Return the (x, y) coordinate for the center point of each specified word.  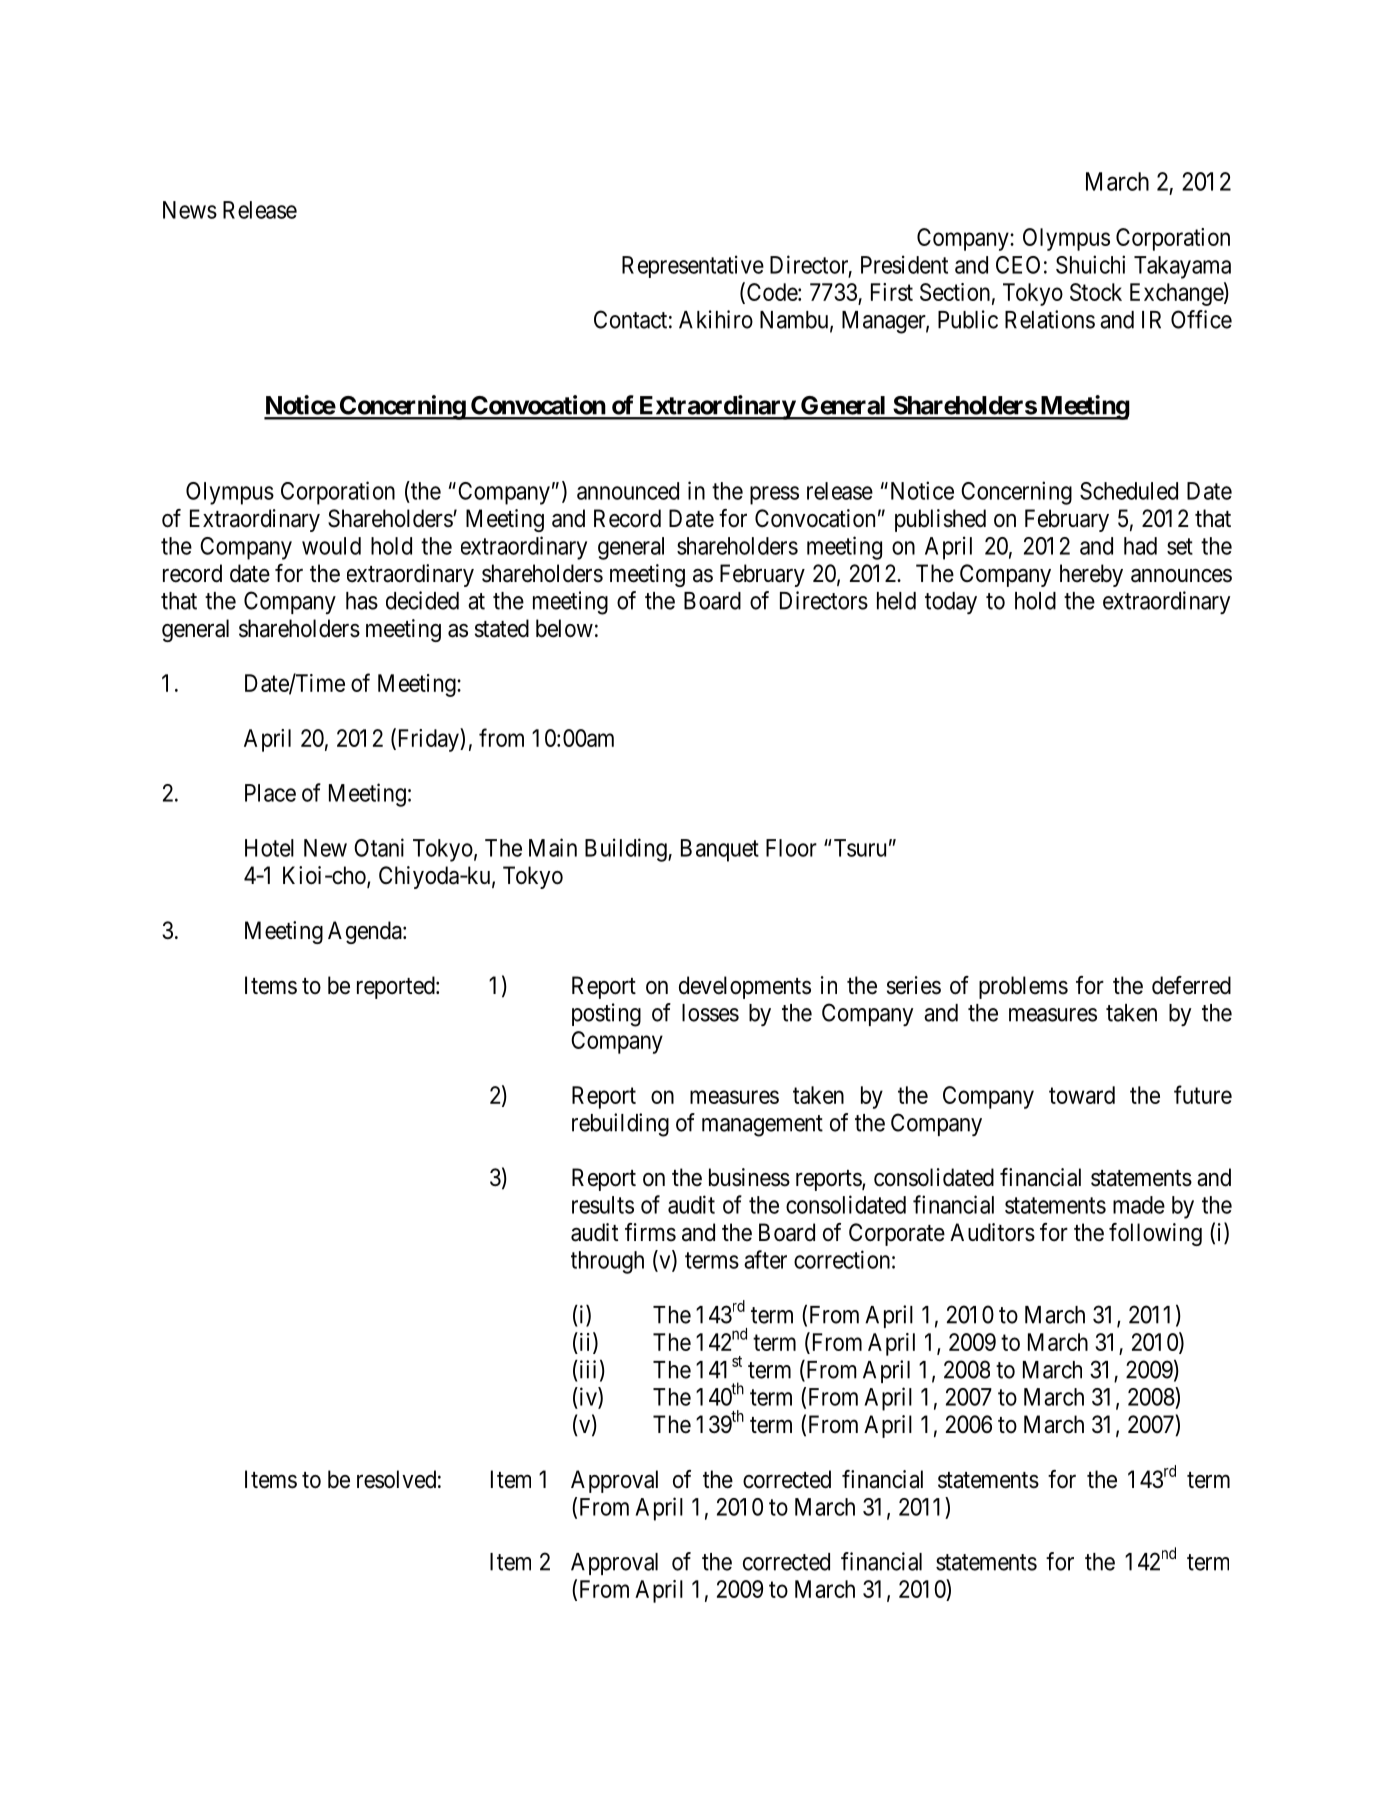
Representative (693, 266)
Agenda (366, 932)
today (951, 603)
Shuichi (1090, 264)
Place (270, 793)
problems (1023, 987)
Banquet (720, 850)
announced (628, 491)
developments (745, 987)
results (603, 1205)
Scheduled (1129, 491)
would (331, 546)
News (190, 210)
